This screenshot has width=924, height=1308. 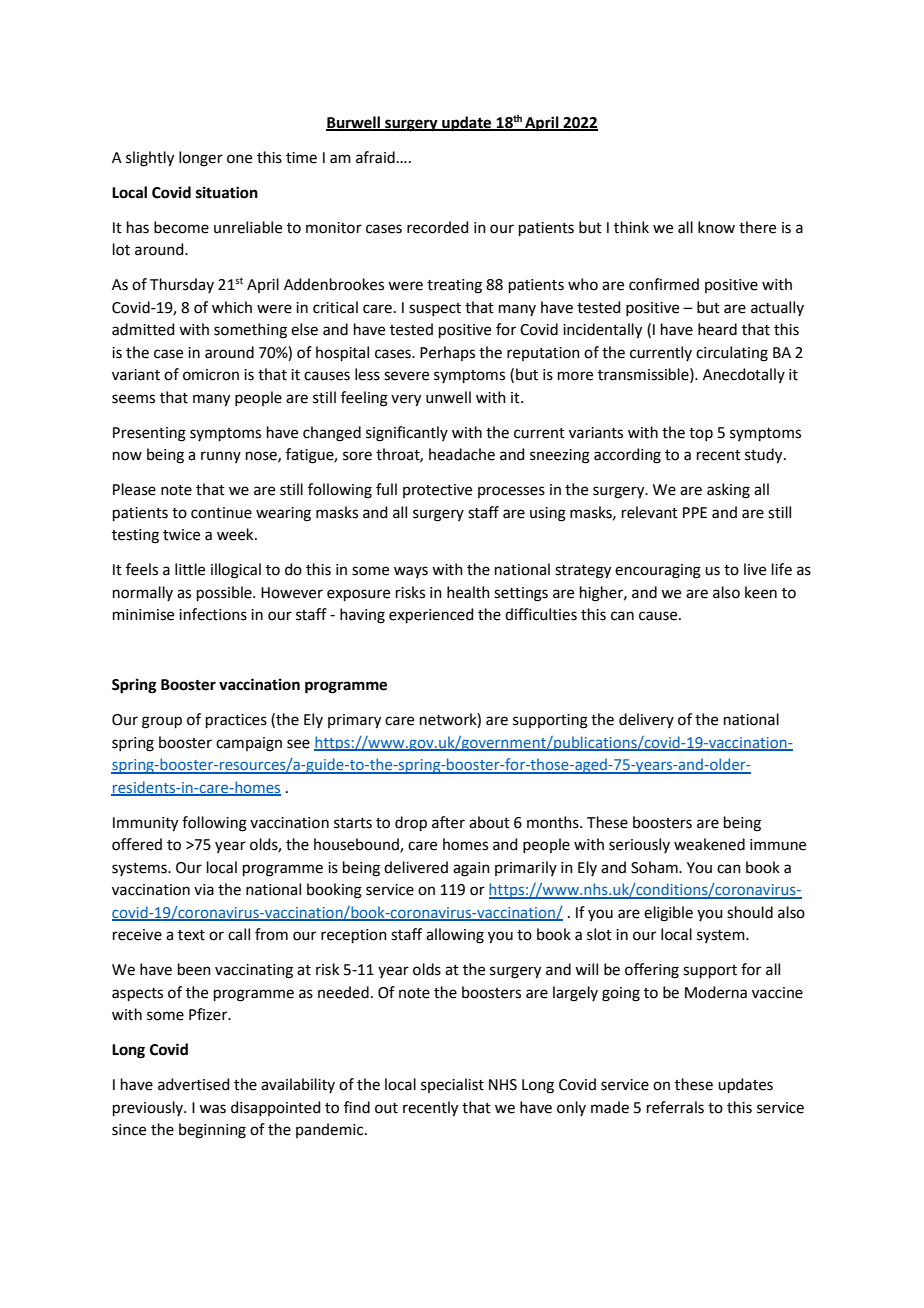 What do you see at coordinates (728, 491) in the screenshot?
I see `asking` at bounding box center [728, 491].
